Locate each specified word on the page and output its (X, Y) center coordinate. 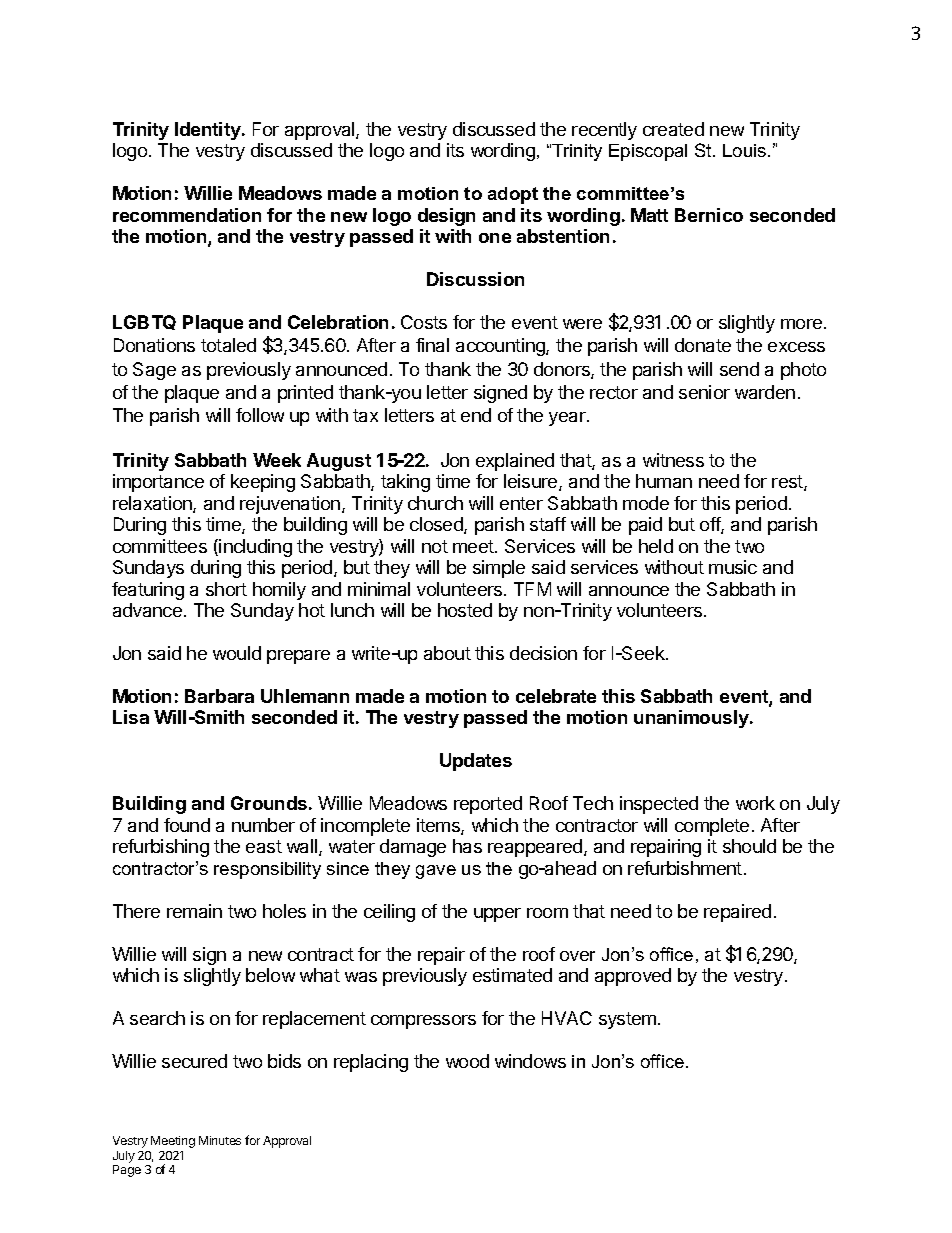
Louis (746, 150)
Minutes (220, 1140)
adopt (513, 195)
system (627, 1020)
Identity (209, 131)
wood (467, 1061)
